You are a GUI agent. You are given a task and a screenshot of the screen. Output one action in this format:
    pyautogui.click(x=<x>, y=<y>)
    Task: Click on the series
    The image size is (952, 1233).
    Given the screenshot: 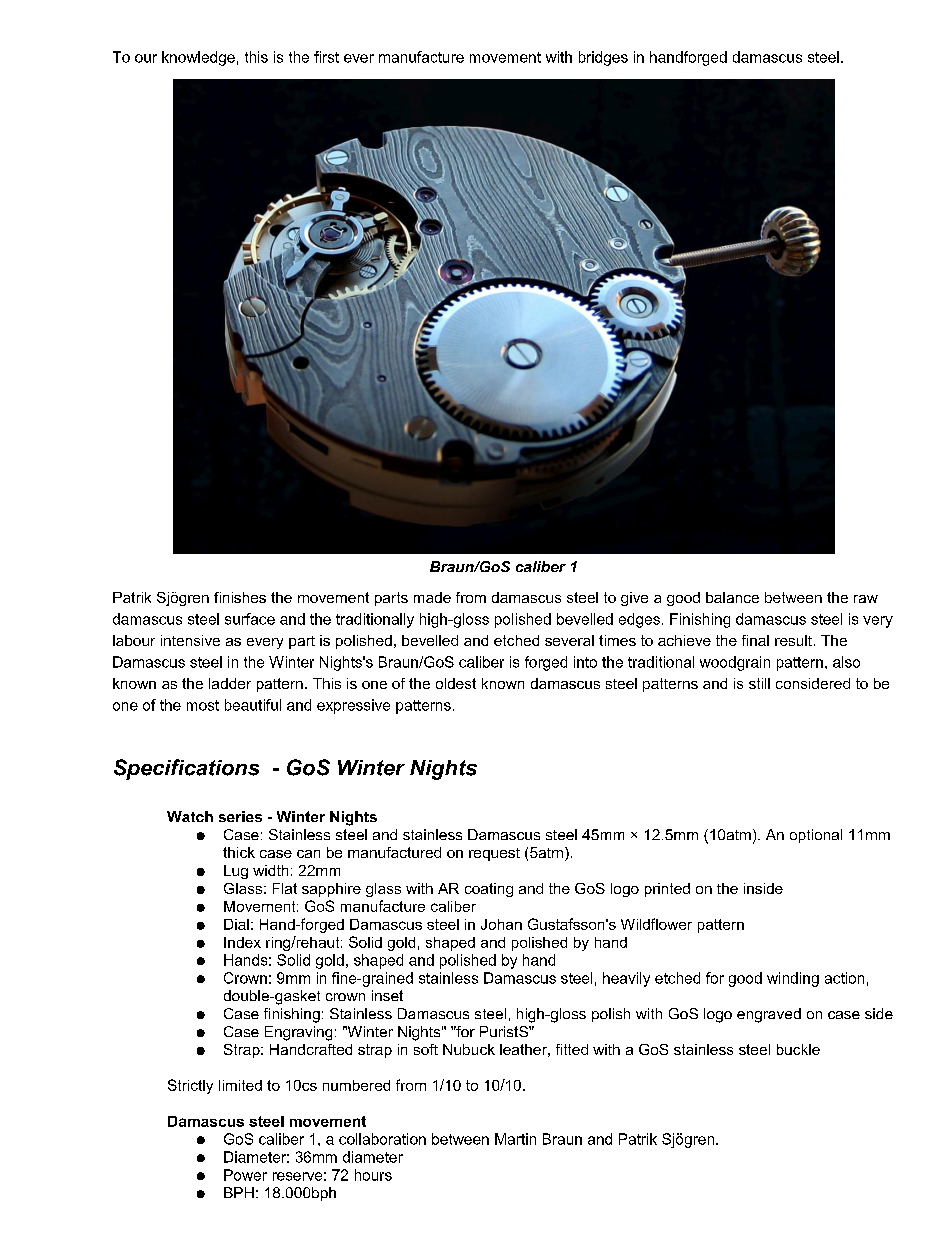 What is the action you would take?
    pyautogui.click(x=240, y=816)
